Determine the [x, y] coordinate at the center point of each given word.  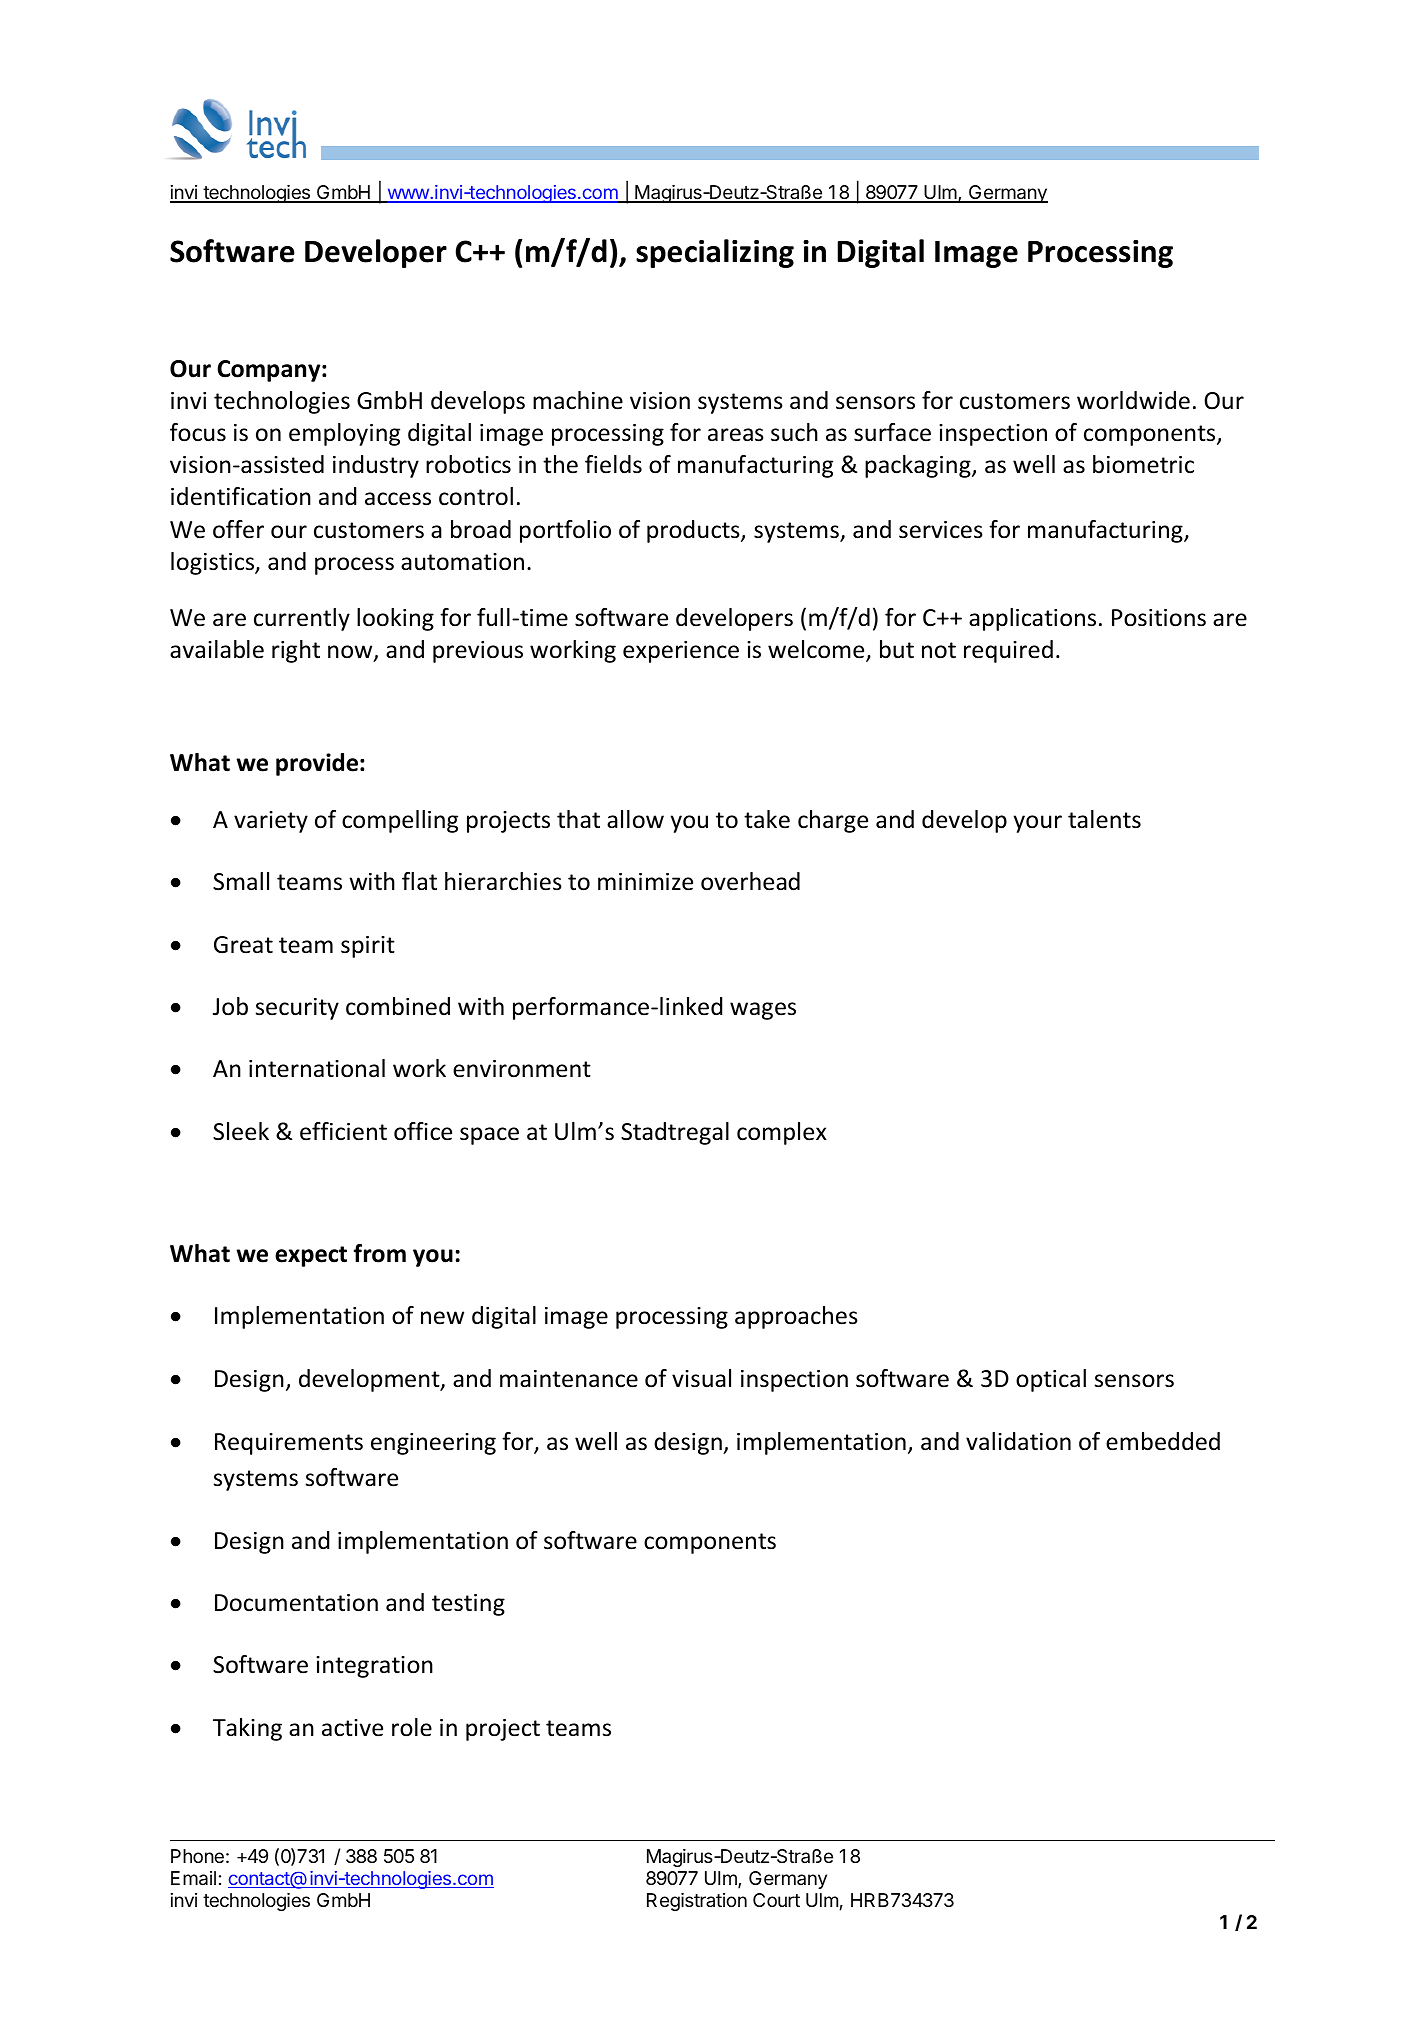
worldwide [1133, 400]
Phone [197, 1856]
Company [270, 371]
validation [1018, 1441]
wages [763, 1011]
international [317, 1068]
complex [782, 1133]
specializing [715, 253]
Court [776, 1900]
